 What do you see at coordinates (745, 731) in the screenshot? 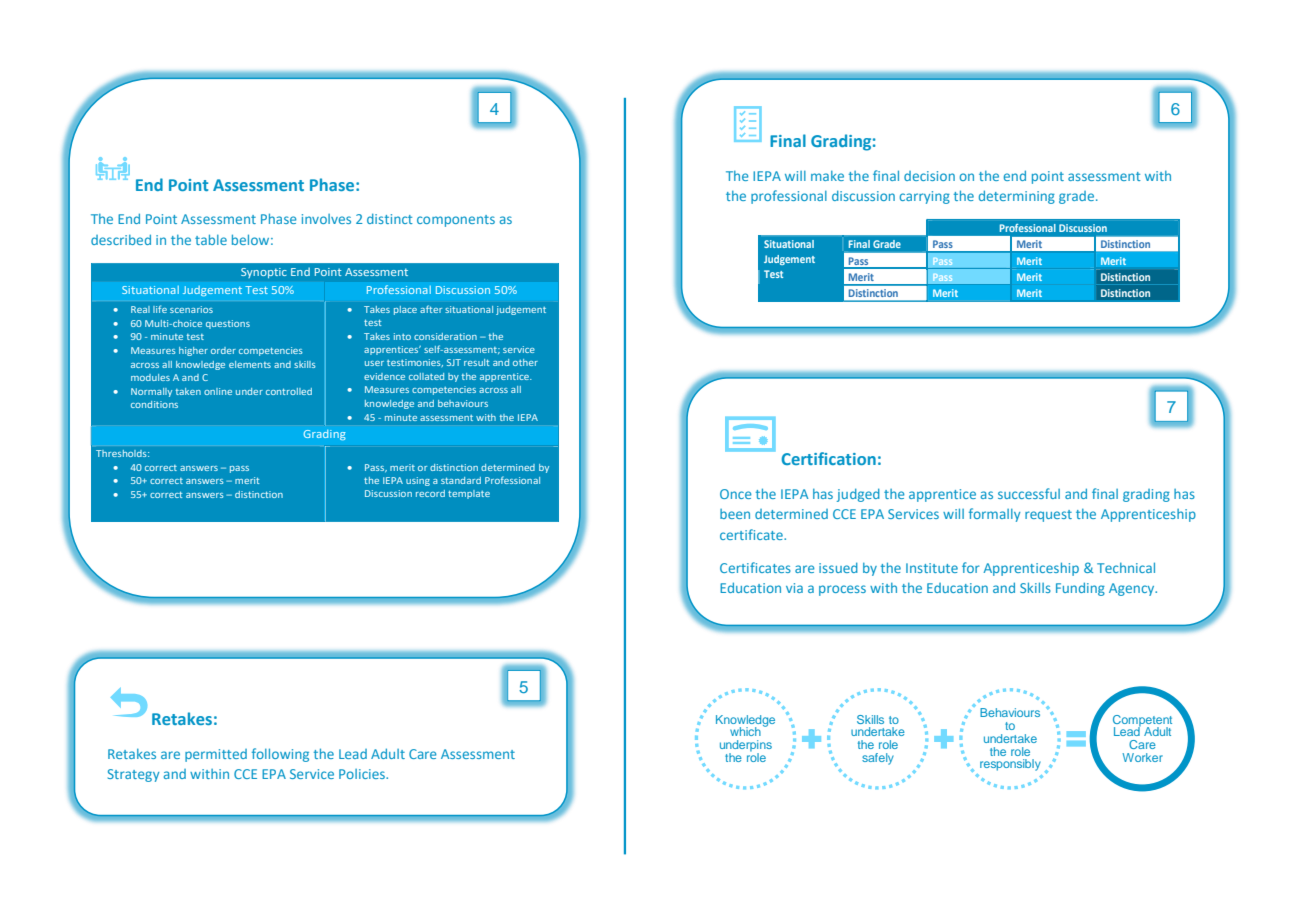
I see `which` at bounding box center [745, 731].
